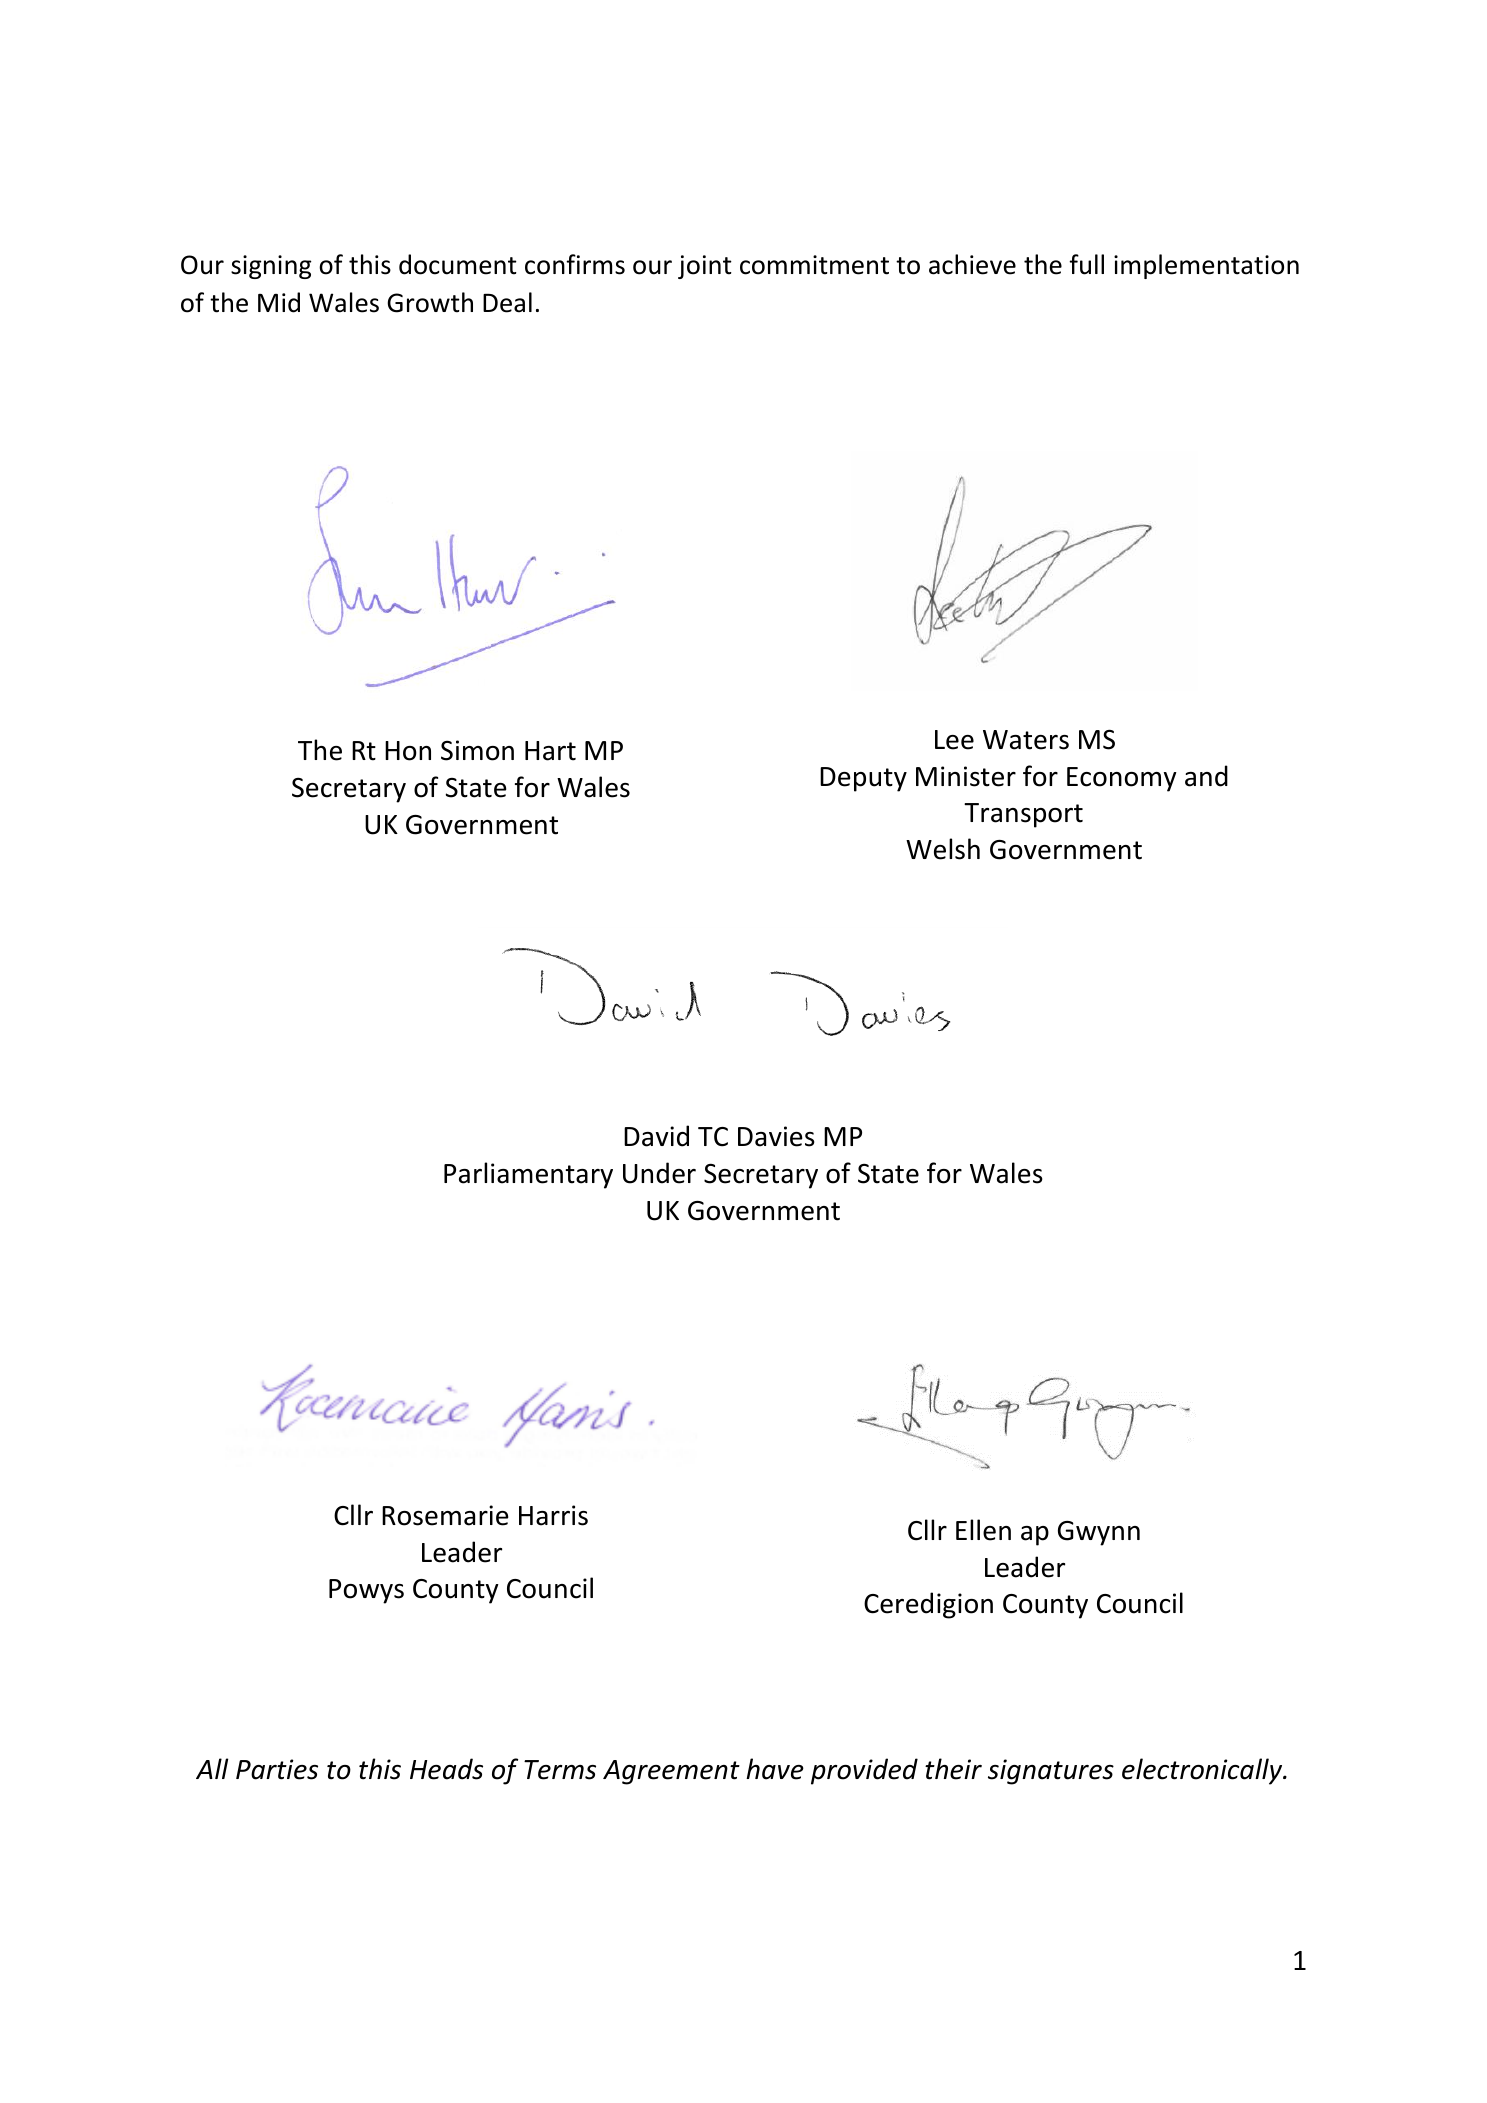 The image size is (1487, 2103). What do you see at coordinates (1099, 1533) in the document?
I see `Gwynn` at bounding box center [1099, 1533].
